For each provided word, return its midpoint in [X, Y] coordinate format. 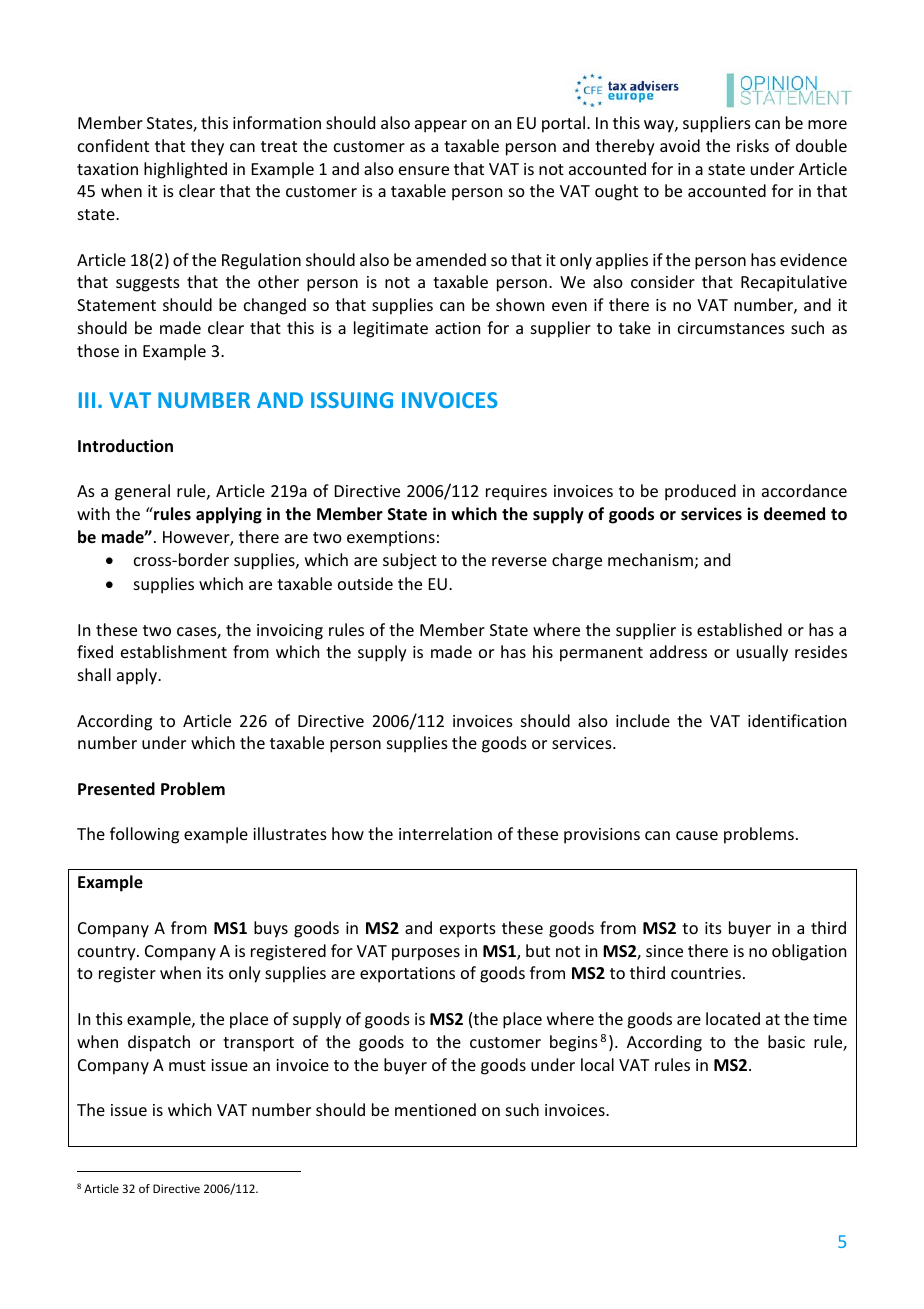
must [187, 1065]
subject [410, 561]
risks [753, 145]
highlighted [185, 170]
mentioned [435, 1109]
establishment [174, 651]
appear [441, 126]
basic [786, 1041]
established [739, 629]
